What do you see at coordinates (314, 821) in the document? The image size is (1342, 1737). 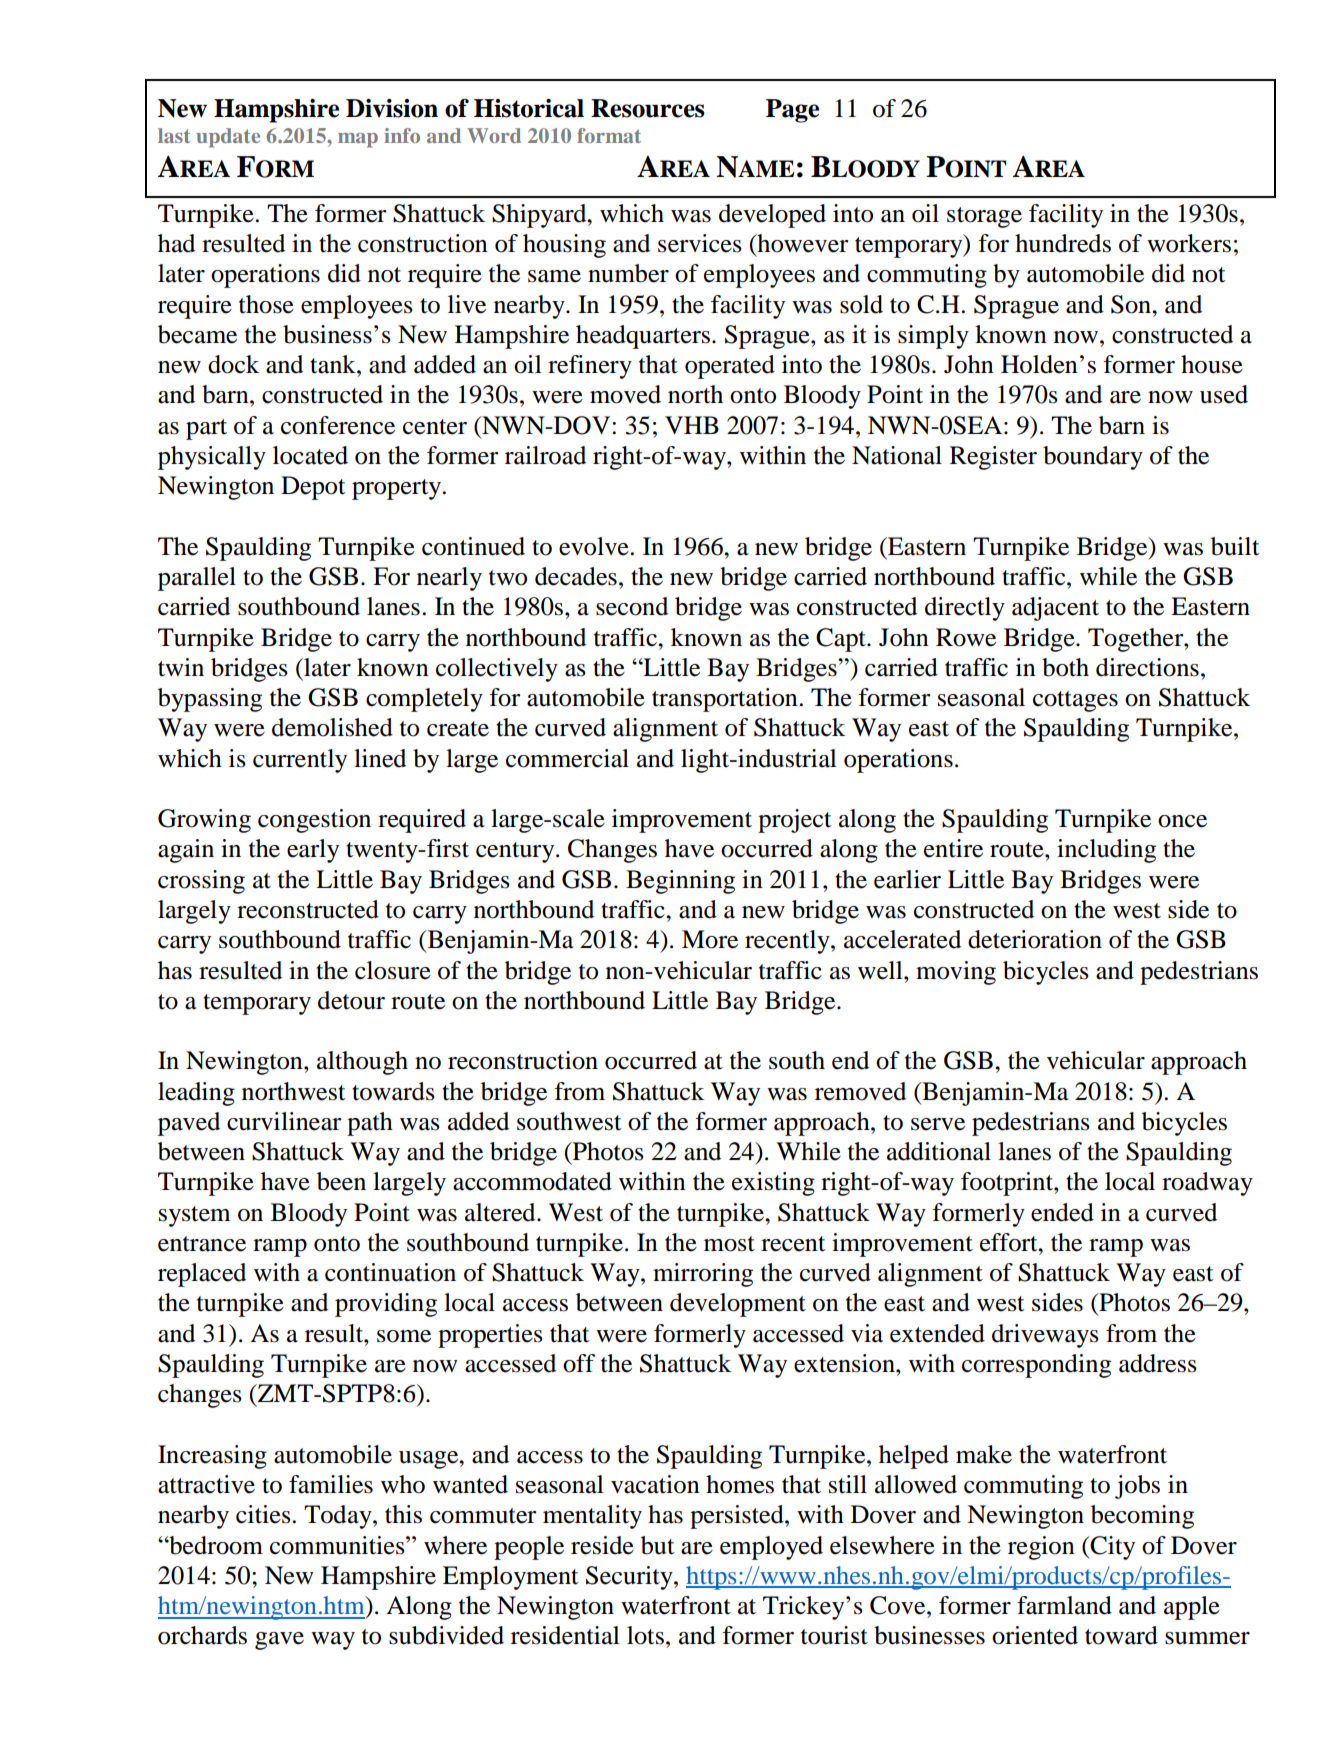 I see `congestion` at bounding box center [314, 821].
